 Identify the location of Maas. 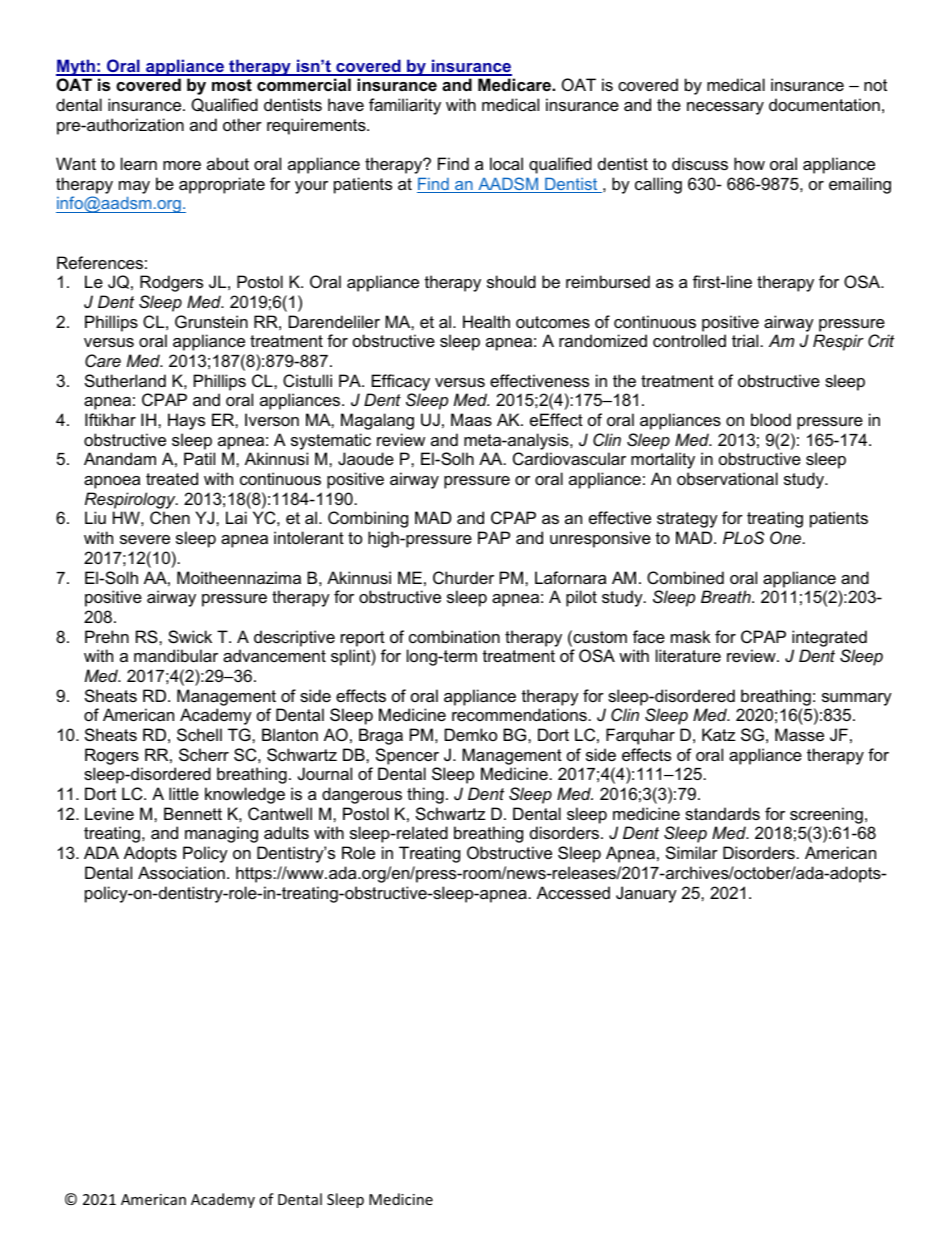
(471, 419).
